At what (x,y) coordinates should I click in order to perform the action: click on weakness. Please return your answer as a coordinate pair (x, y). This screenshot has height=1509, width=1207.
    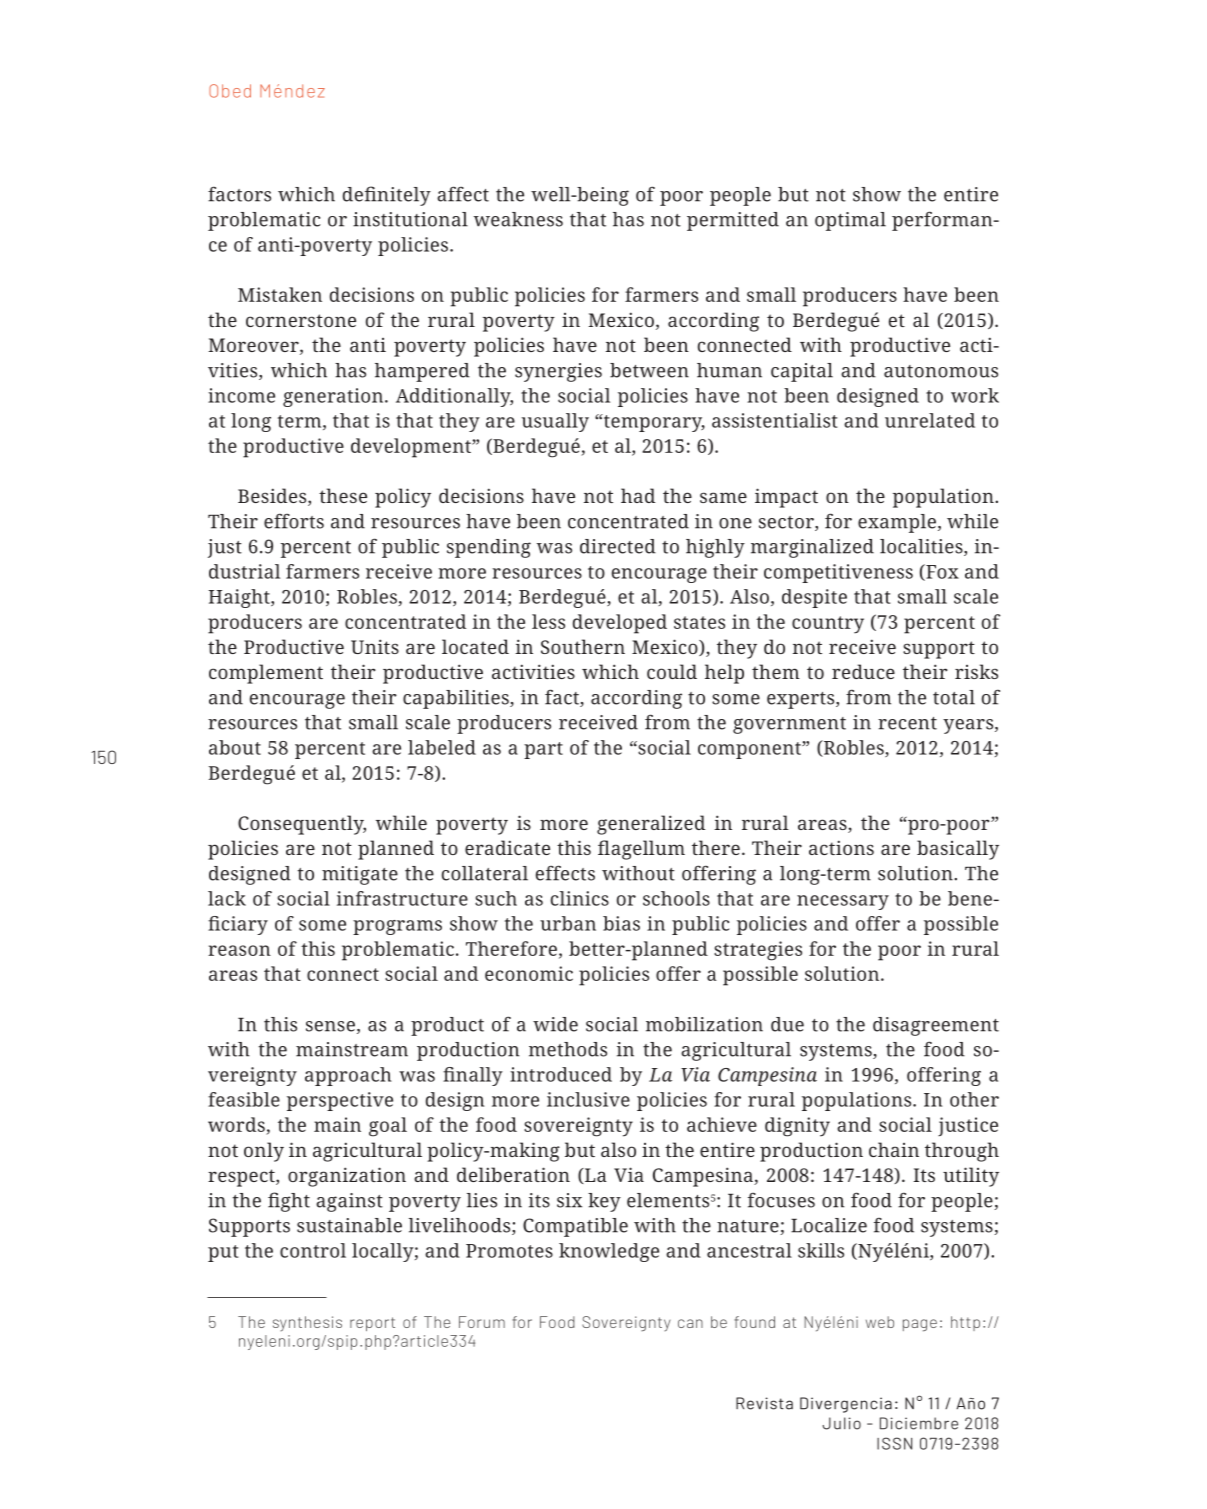
    Looking at the image, I should click on (518, 219).
